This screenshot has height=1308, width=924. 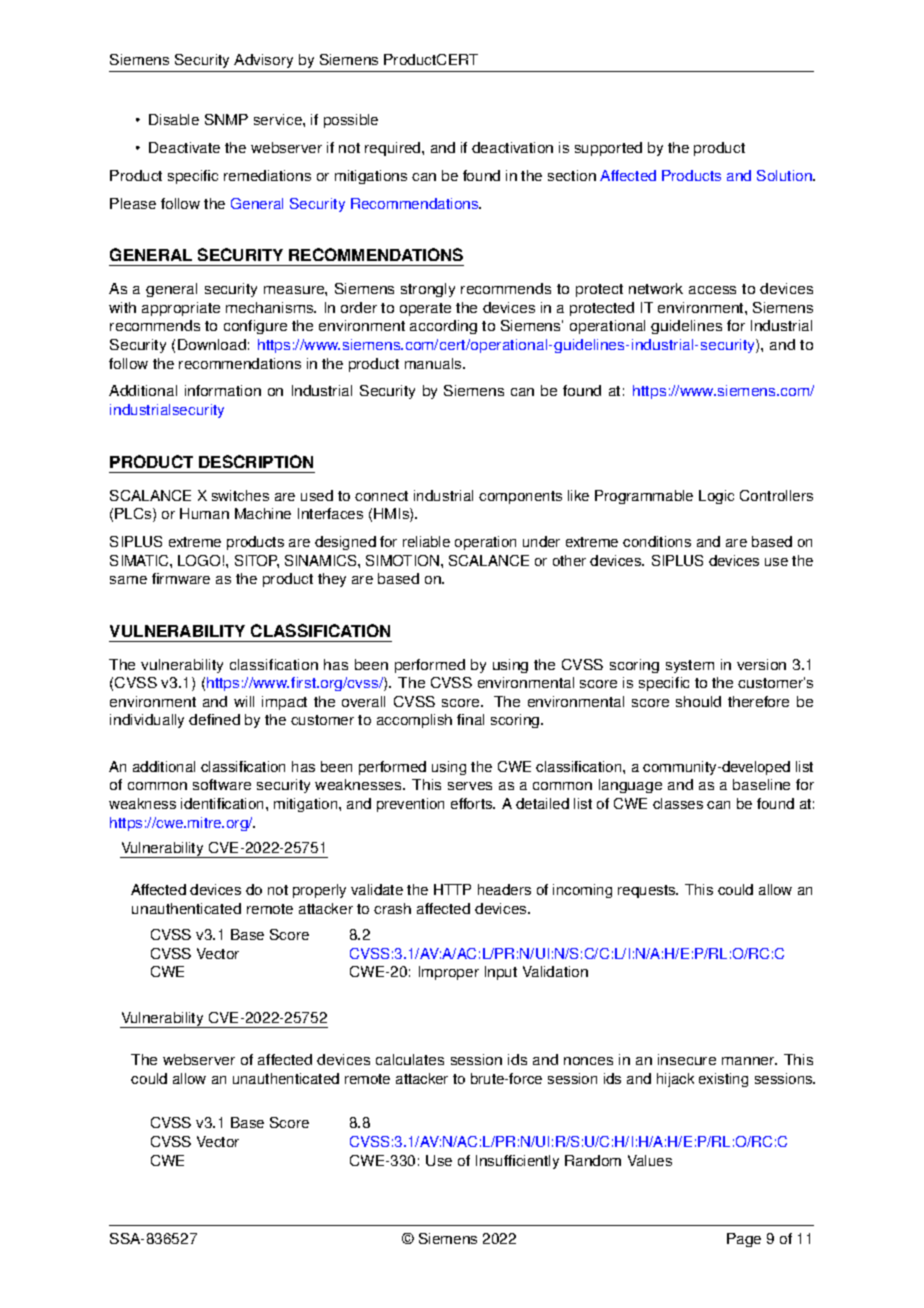 What do you see at coordinates (517, 1162) in the screenshot?
I see `Insufficiently` at bounding box center [517, 1162].
